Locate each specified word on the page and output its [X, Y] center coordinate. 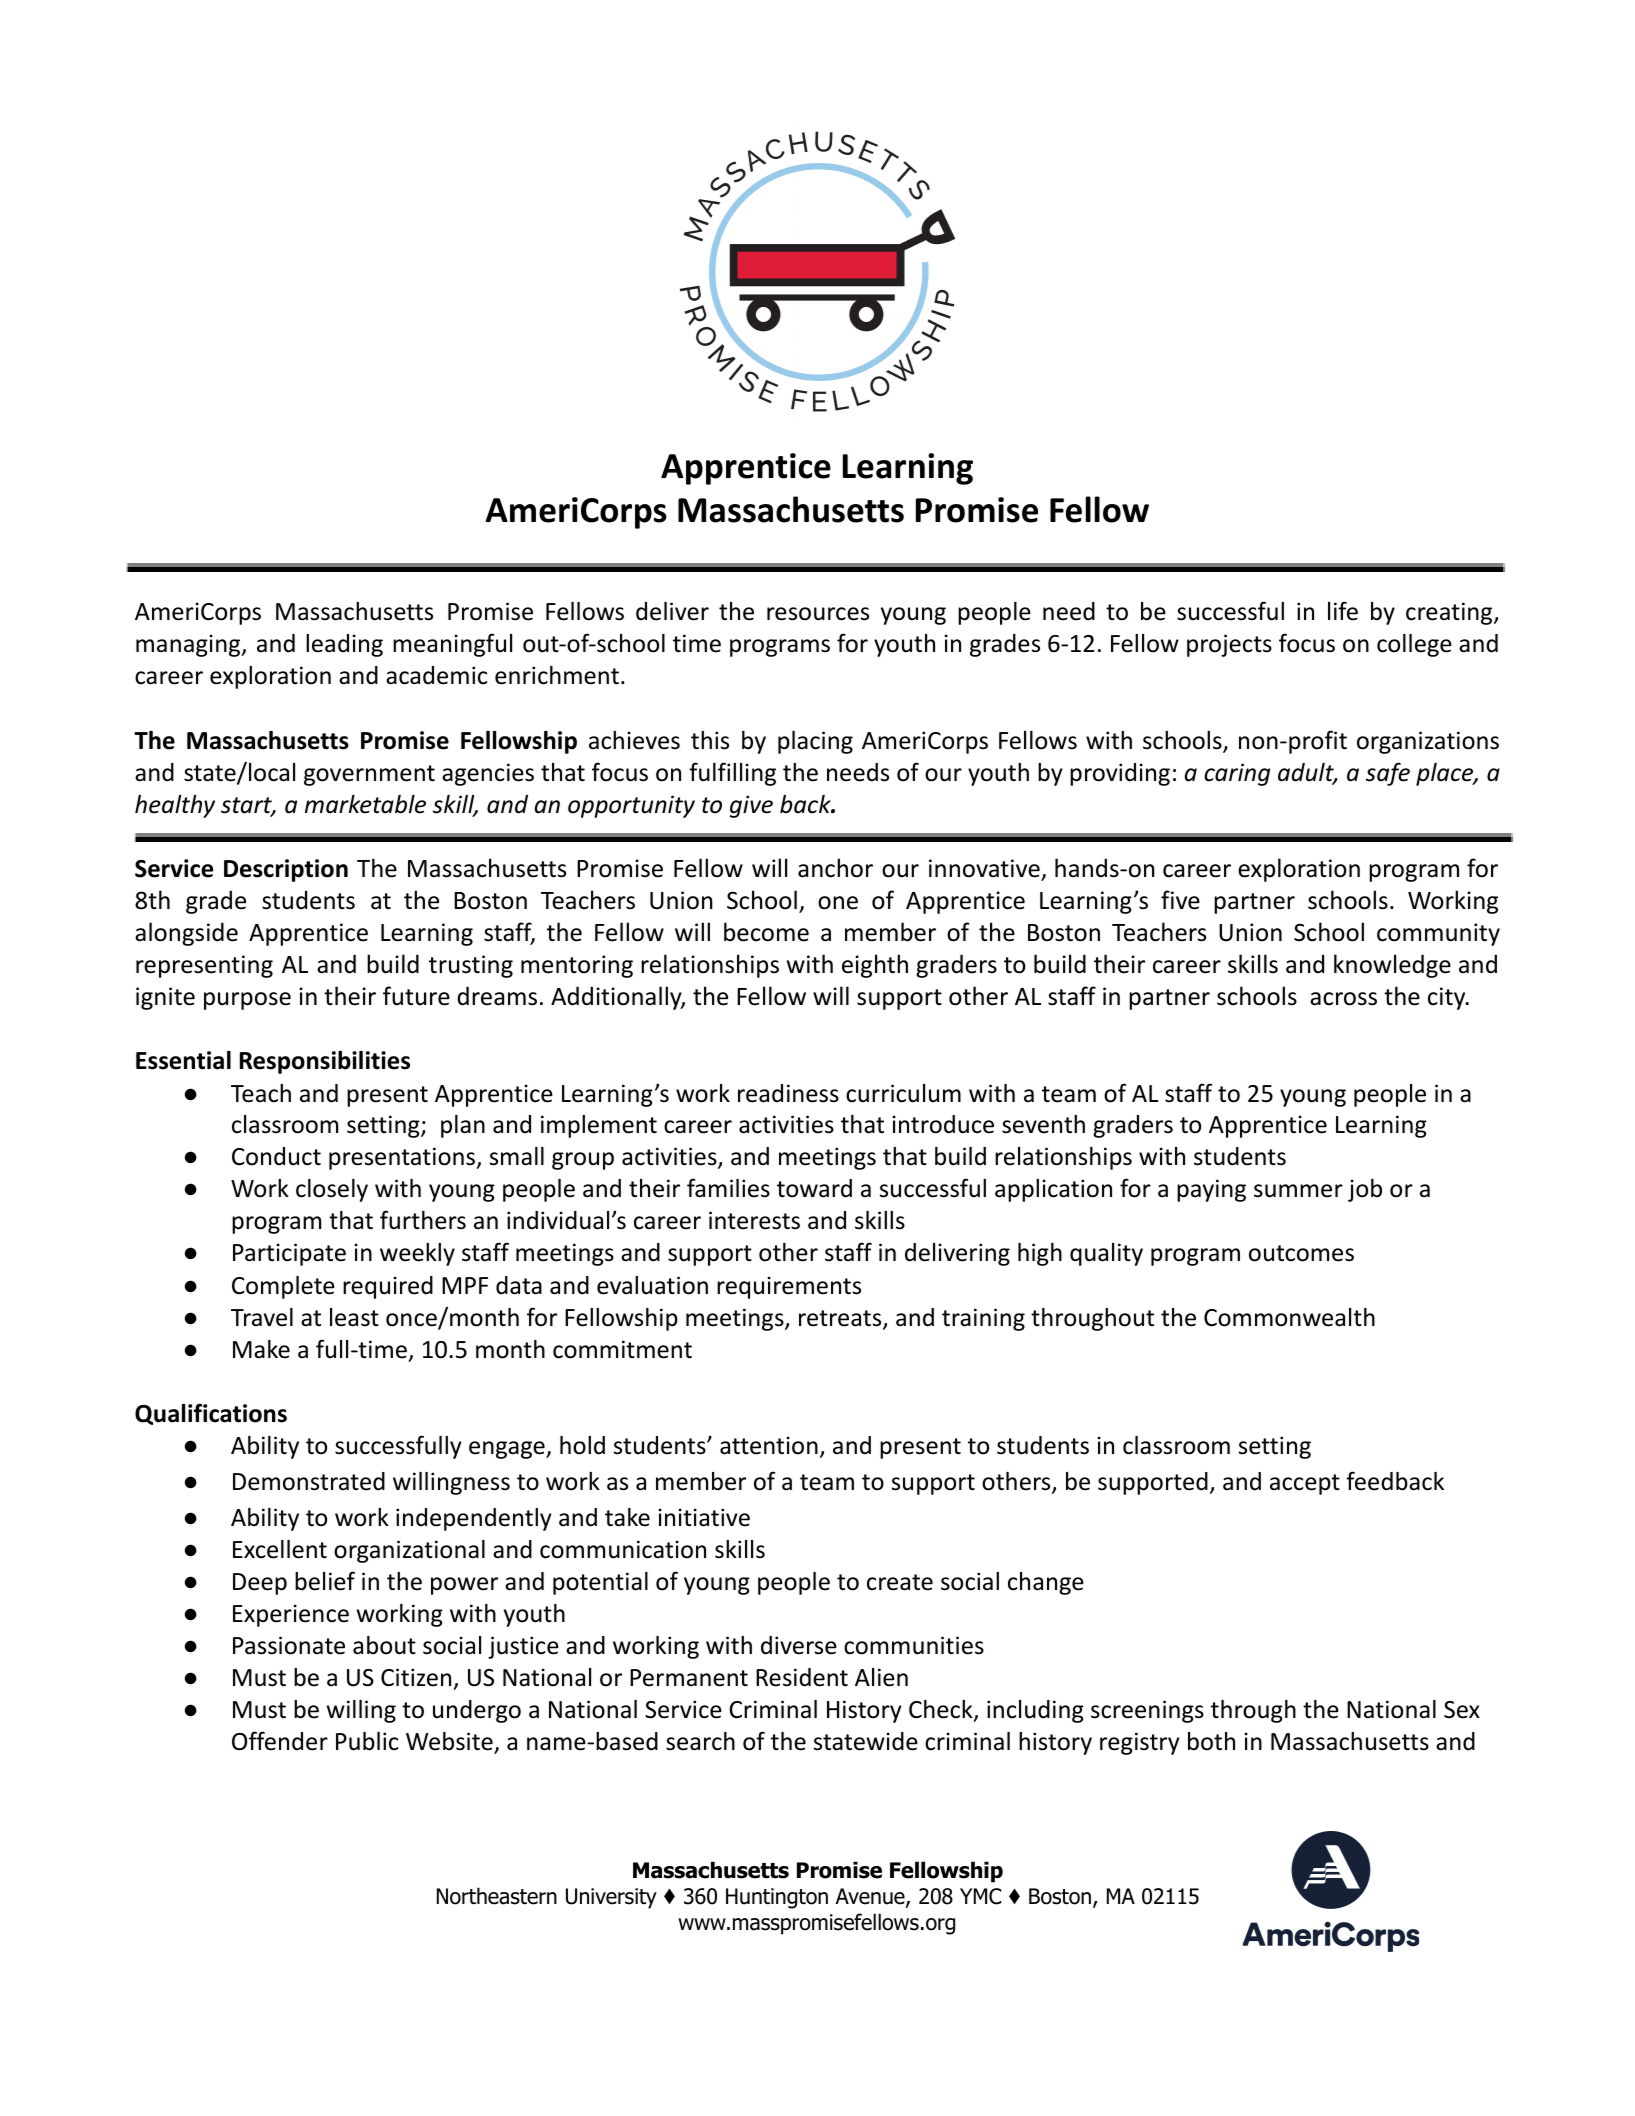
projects [1229, 645]
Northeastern [497, 1896]
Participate [289, 1254]
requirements [789, 1287]
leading [344, 645]
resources [818, 614]
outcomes [1301, 1253]
